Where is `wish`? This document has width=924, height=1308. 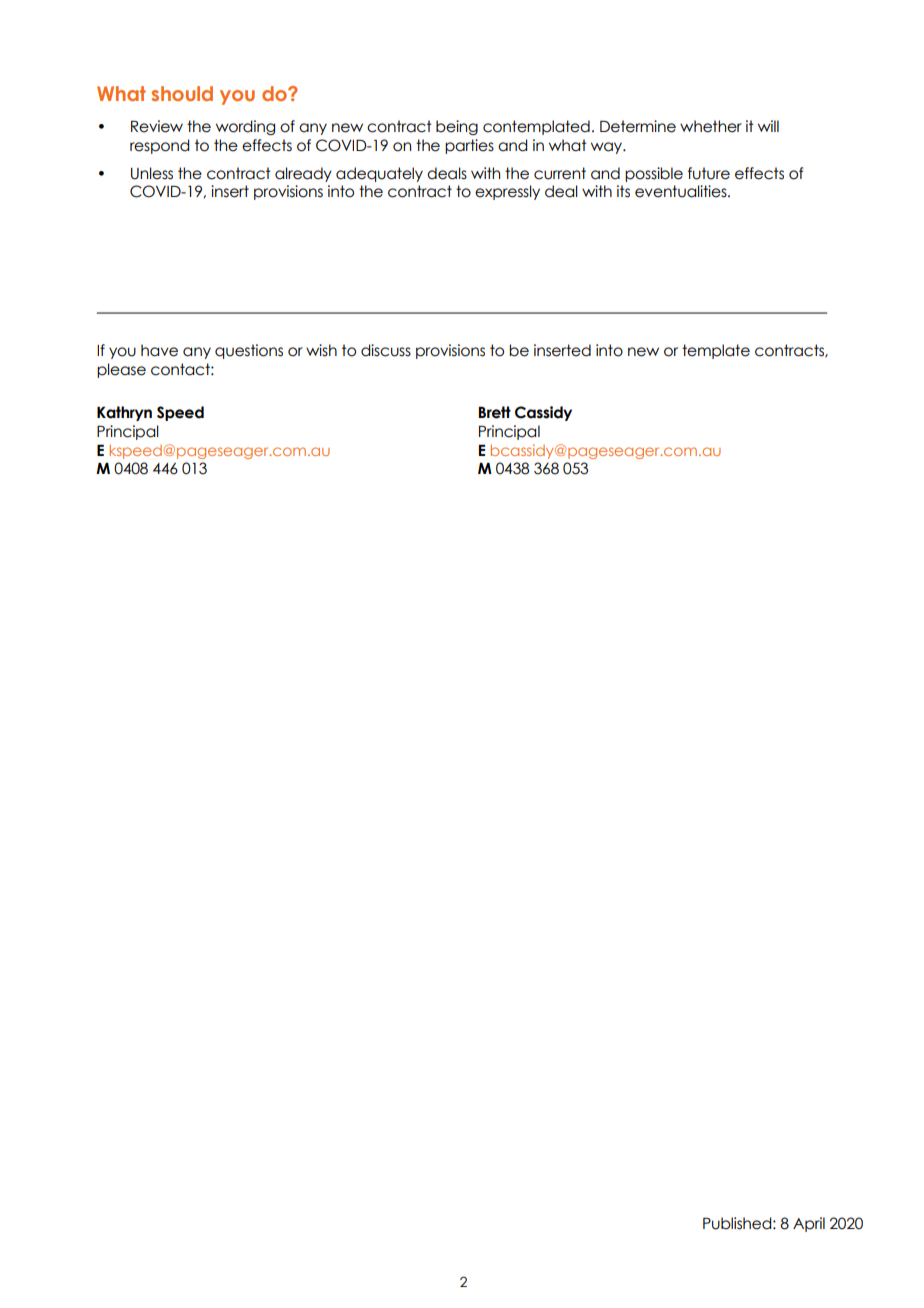
wish is located at coordinates (321, 350).
